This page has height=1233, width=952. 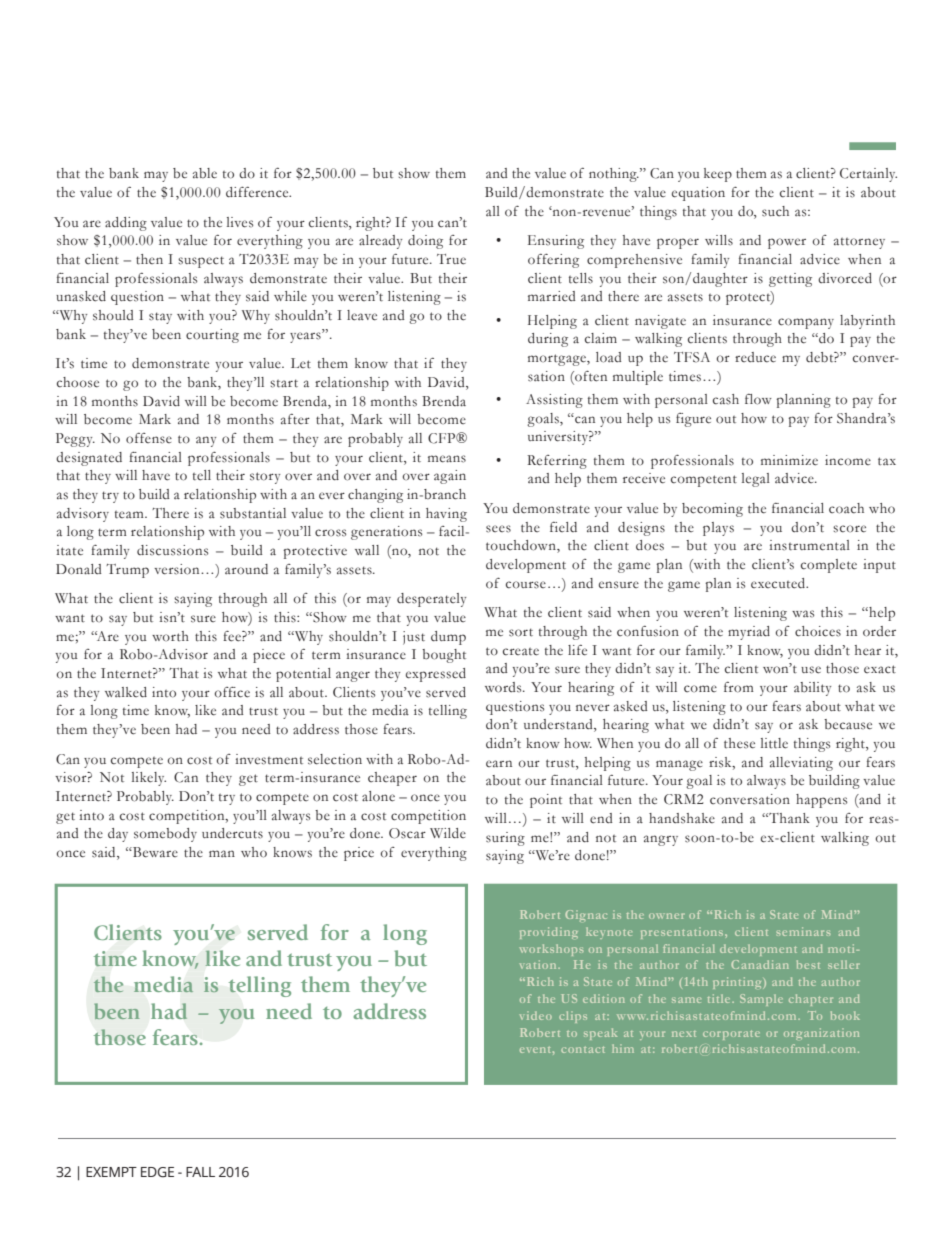 What do you see at coordinates (809, 545) in the page?
I see `instrumental` at bounding box center [809, 545].
